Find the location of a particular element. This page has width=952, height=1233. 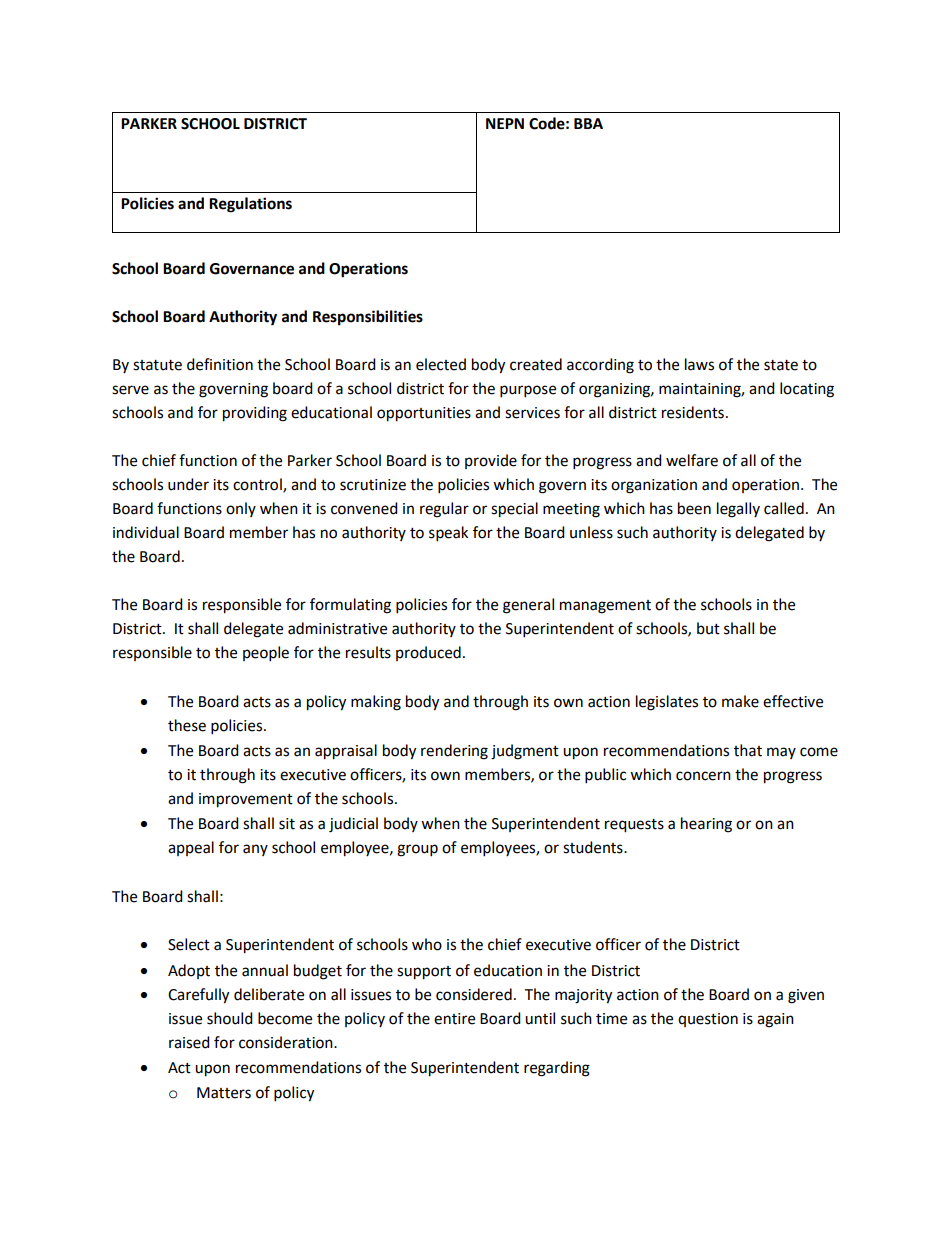

hearing is located at coordinates (706, 825).
